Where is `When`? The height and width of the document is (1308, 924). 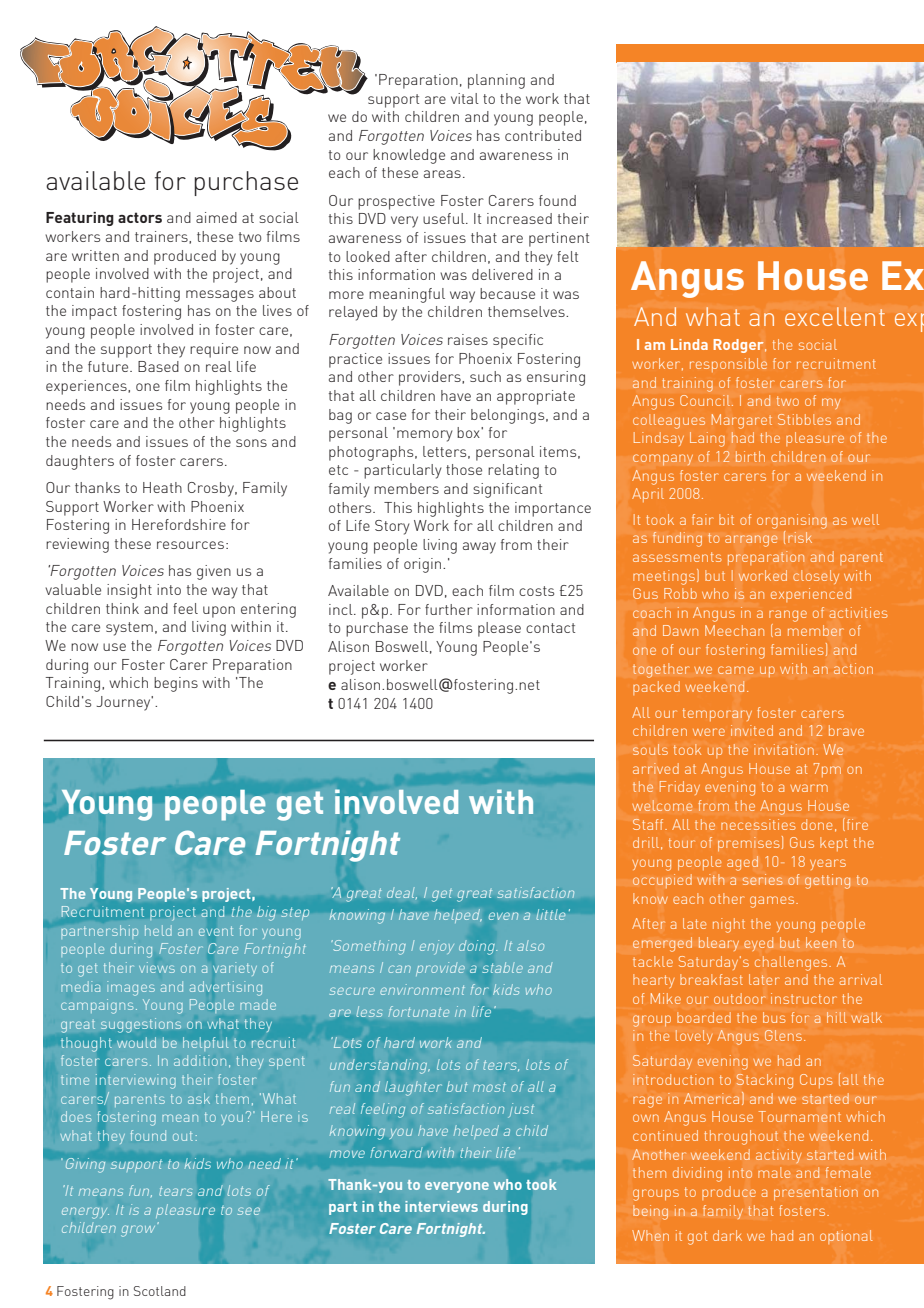
When is located at coordinates (650, 1235).
